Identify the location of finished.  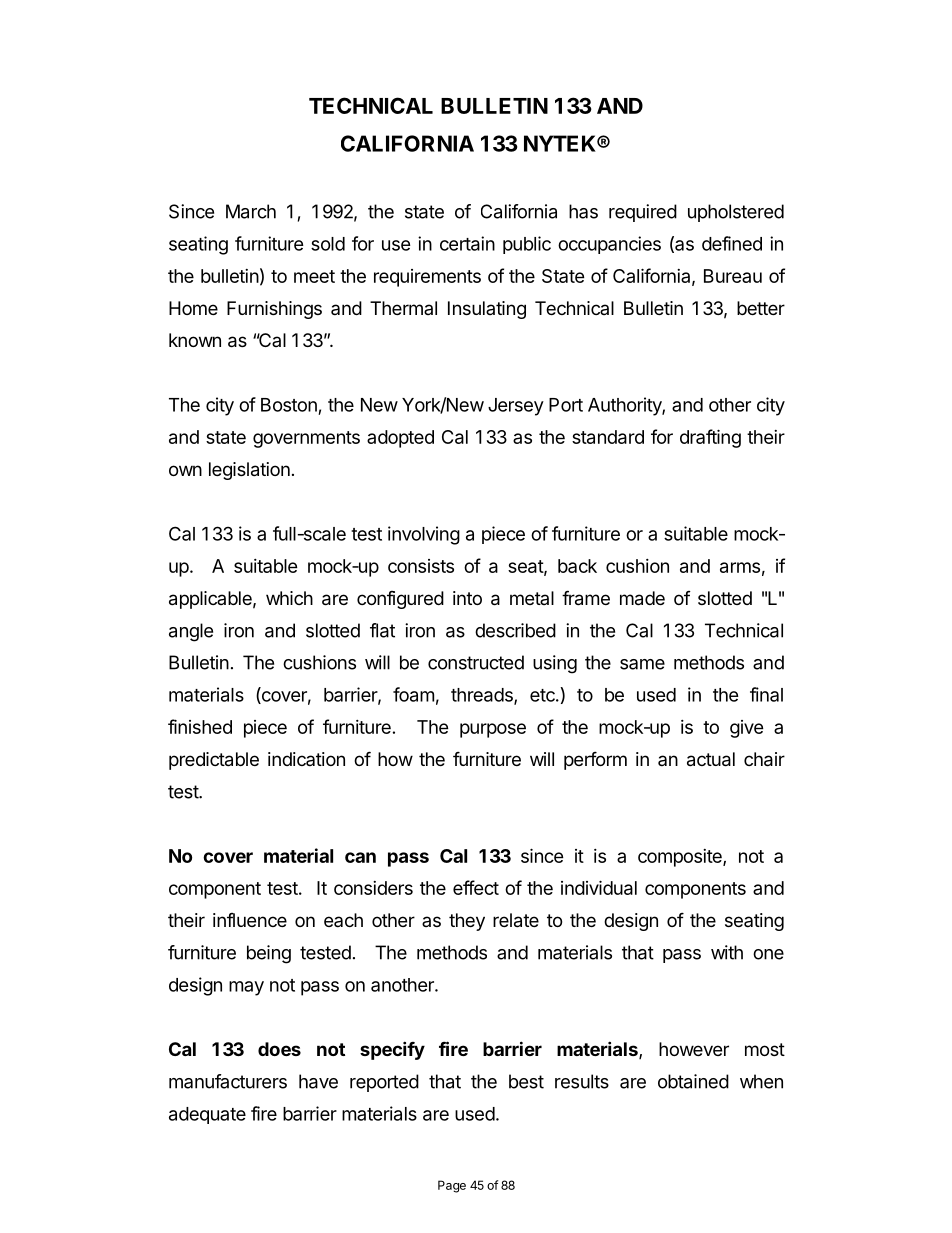
(200, 726).
